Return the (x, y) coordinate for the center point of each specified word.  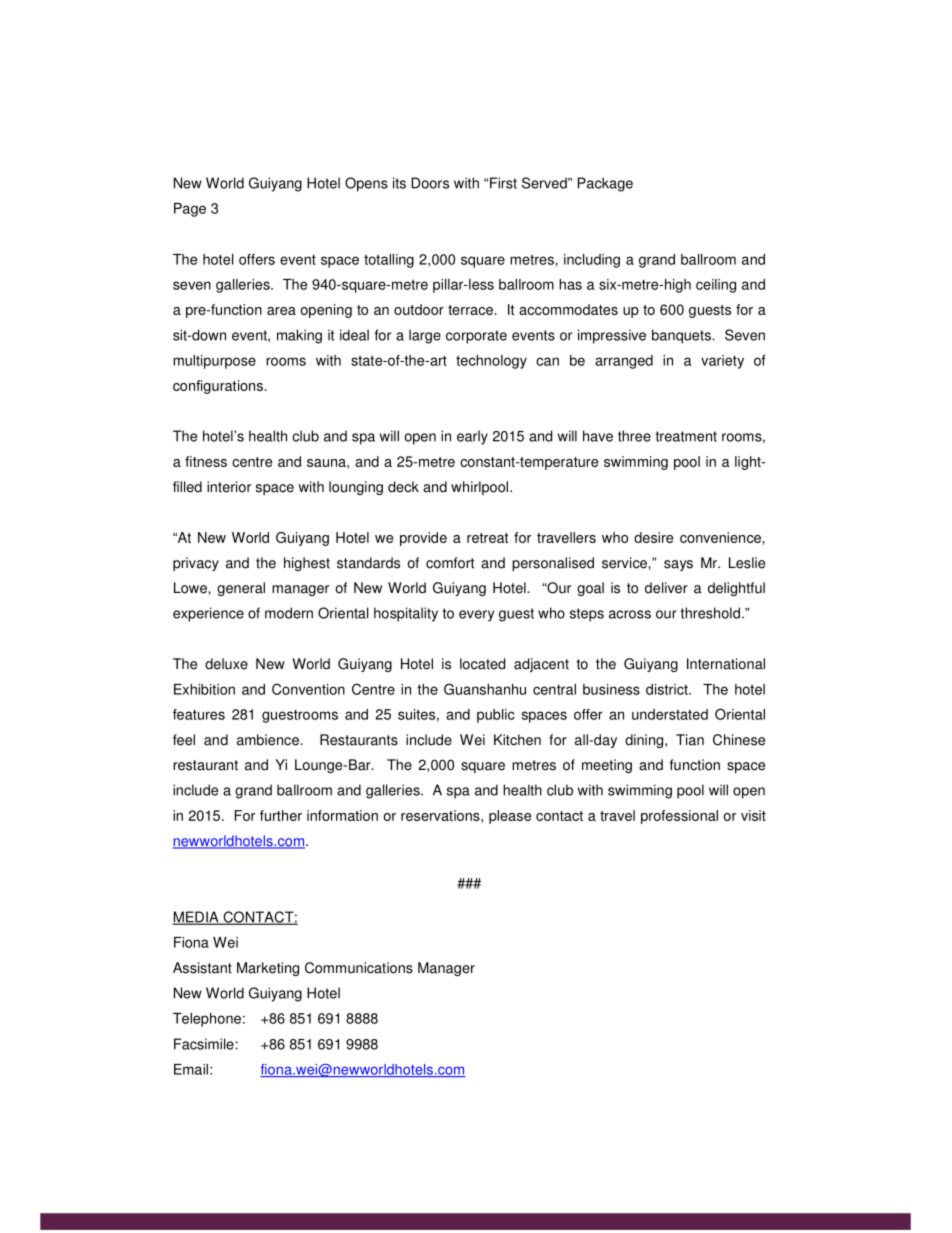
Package (605, 184)
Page (190, 210)
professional (679, 817)
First (503, 183)
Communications (359, 968)
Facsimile (204, 1044)
